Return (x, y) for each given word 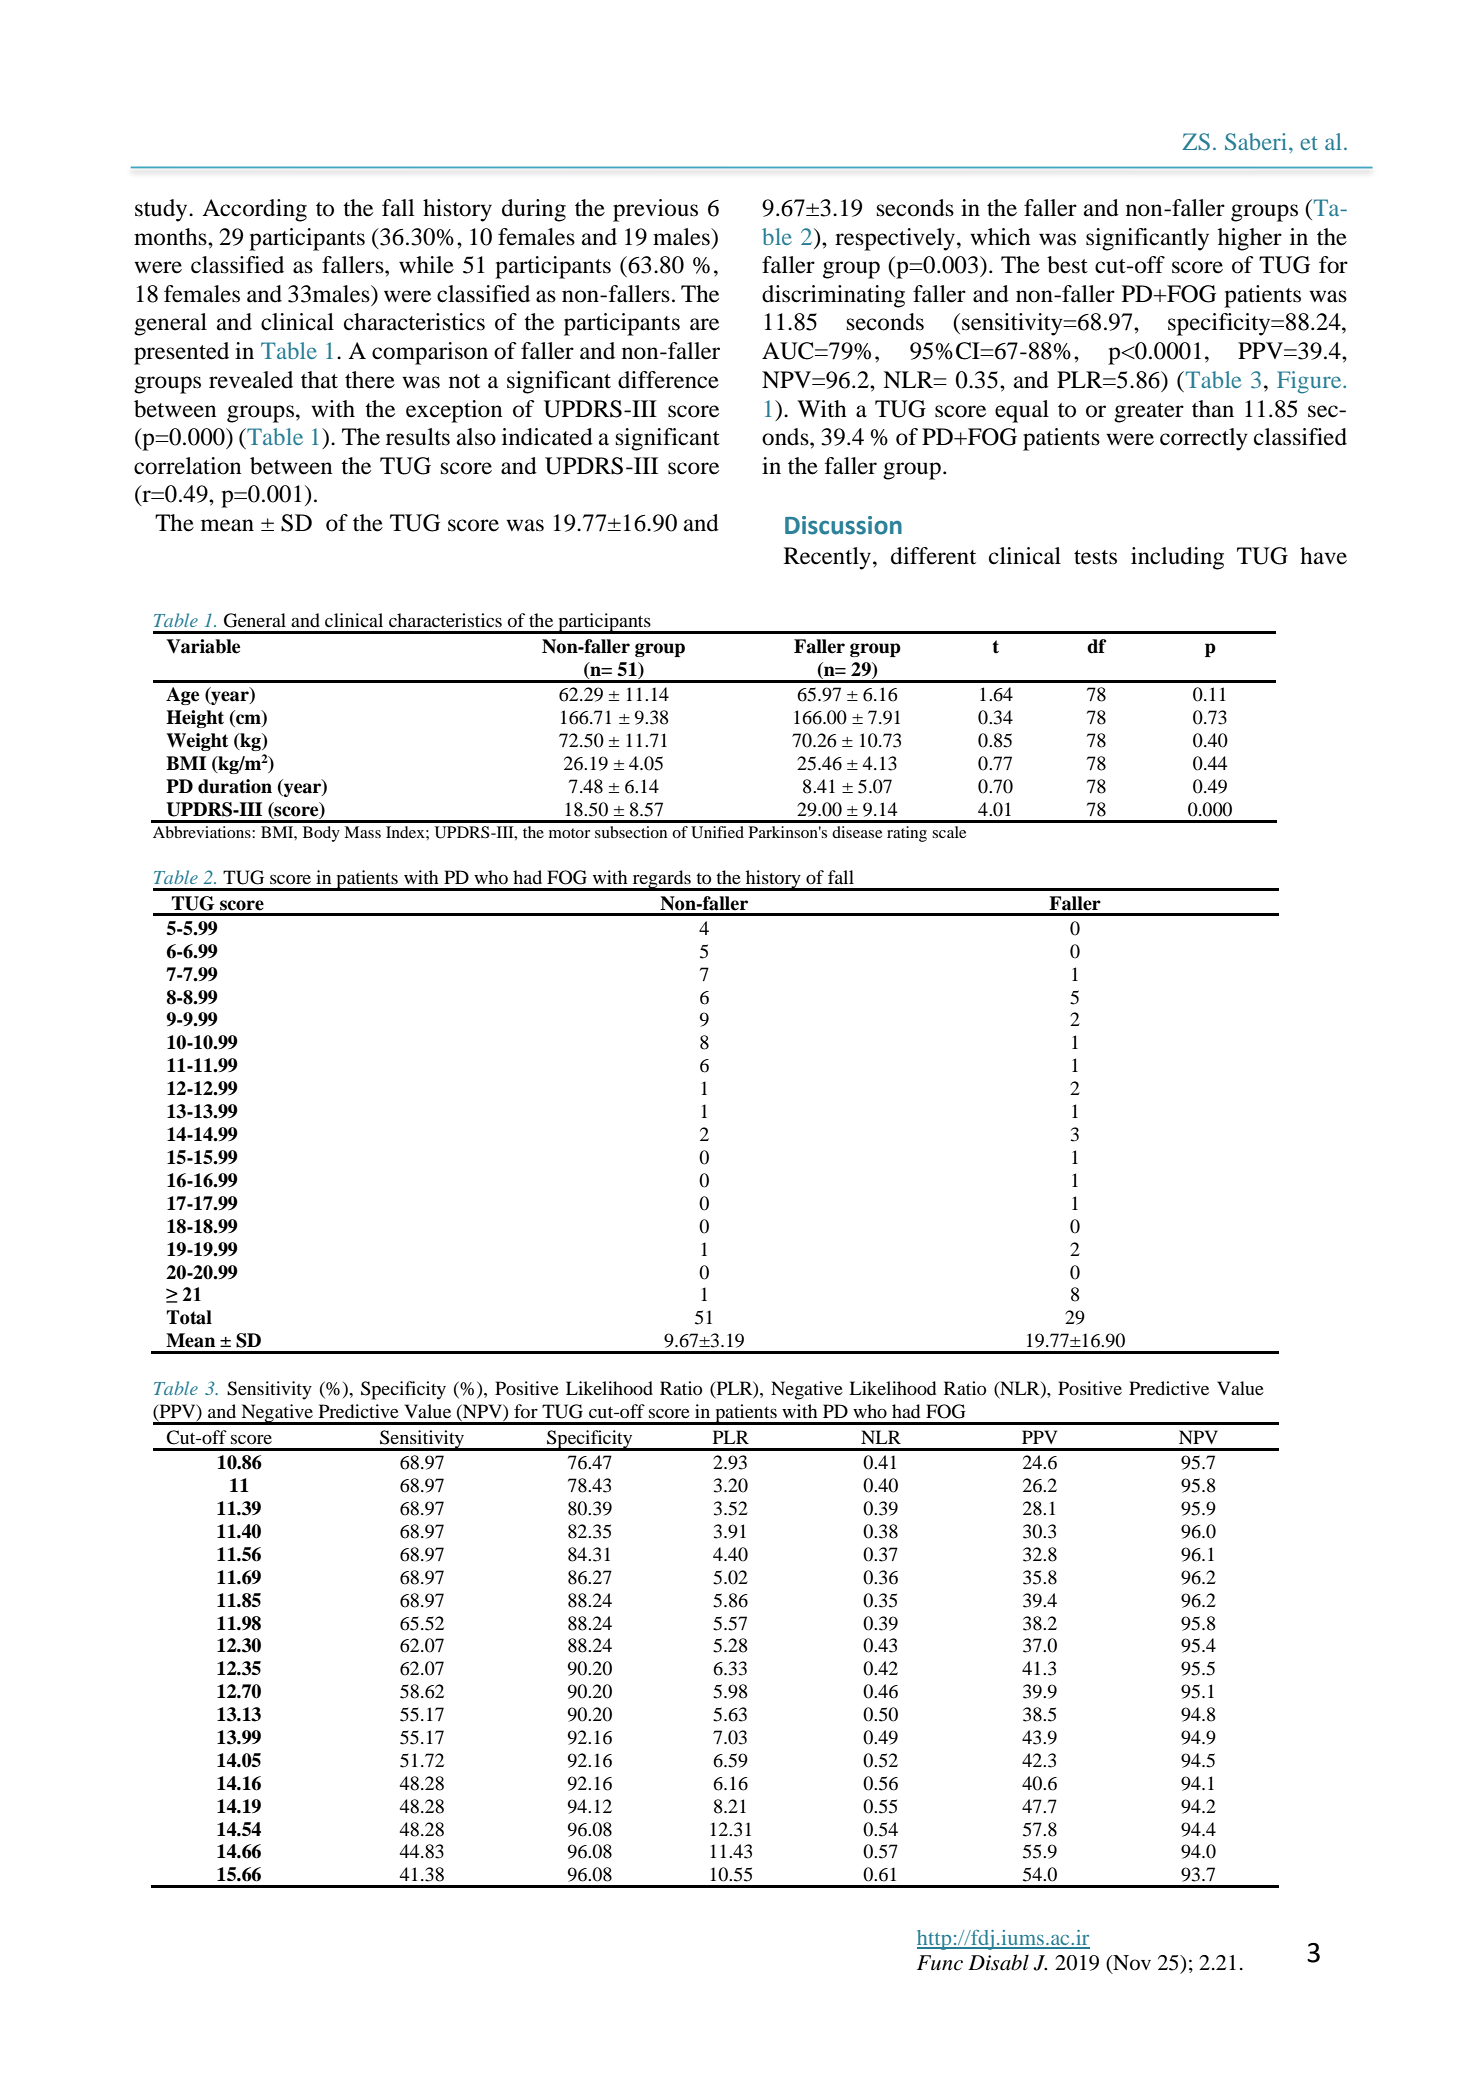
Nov (1131, 1964)
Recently (829, 558)
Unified (717, 832)
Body (321, 834)
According (254, 210)
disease (857, 832)
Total (189, 1317)
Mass (362, 832)
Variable (203, 646)
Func (940, 1963)
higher (1250, 239)
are (704, 324)
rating (907, 834)
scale (949, 832)
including (1177, 558)
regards (661, 880)
